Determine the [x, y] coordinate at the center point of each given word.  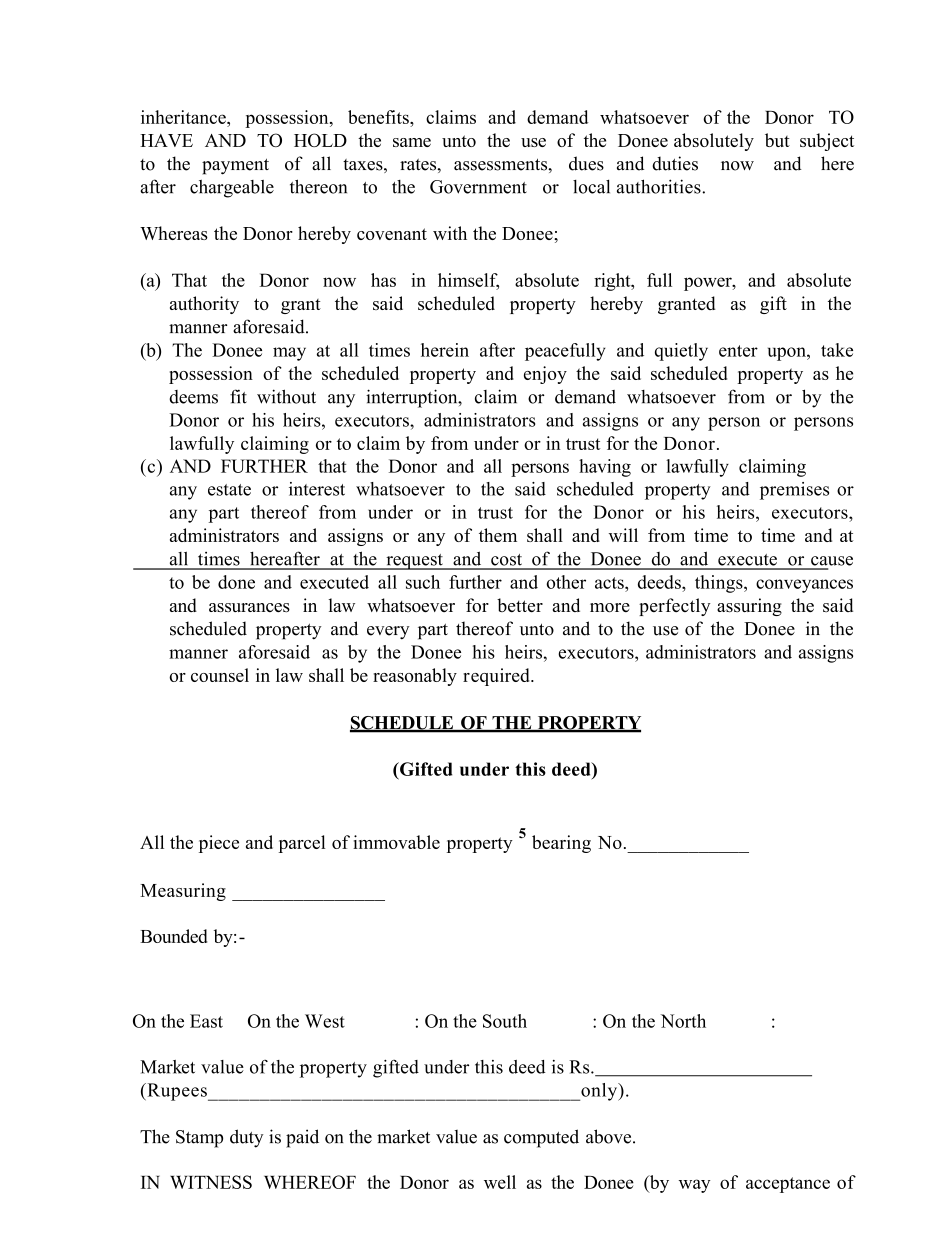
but [777, 140]
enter [738, 351]
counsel [220, 675]
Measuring [183, 892]
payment [235, 166]
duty [246, 1138]
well [500, 1182]
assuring [749, 607]
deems [193, 397]
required [497, 677]
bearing [561, 844]
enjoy [545, 375]
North [683, 1021]
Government [478, 187]
